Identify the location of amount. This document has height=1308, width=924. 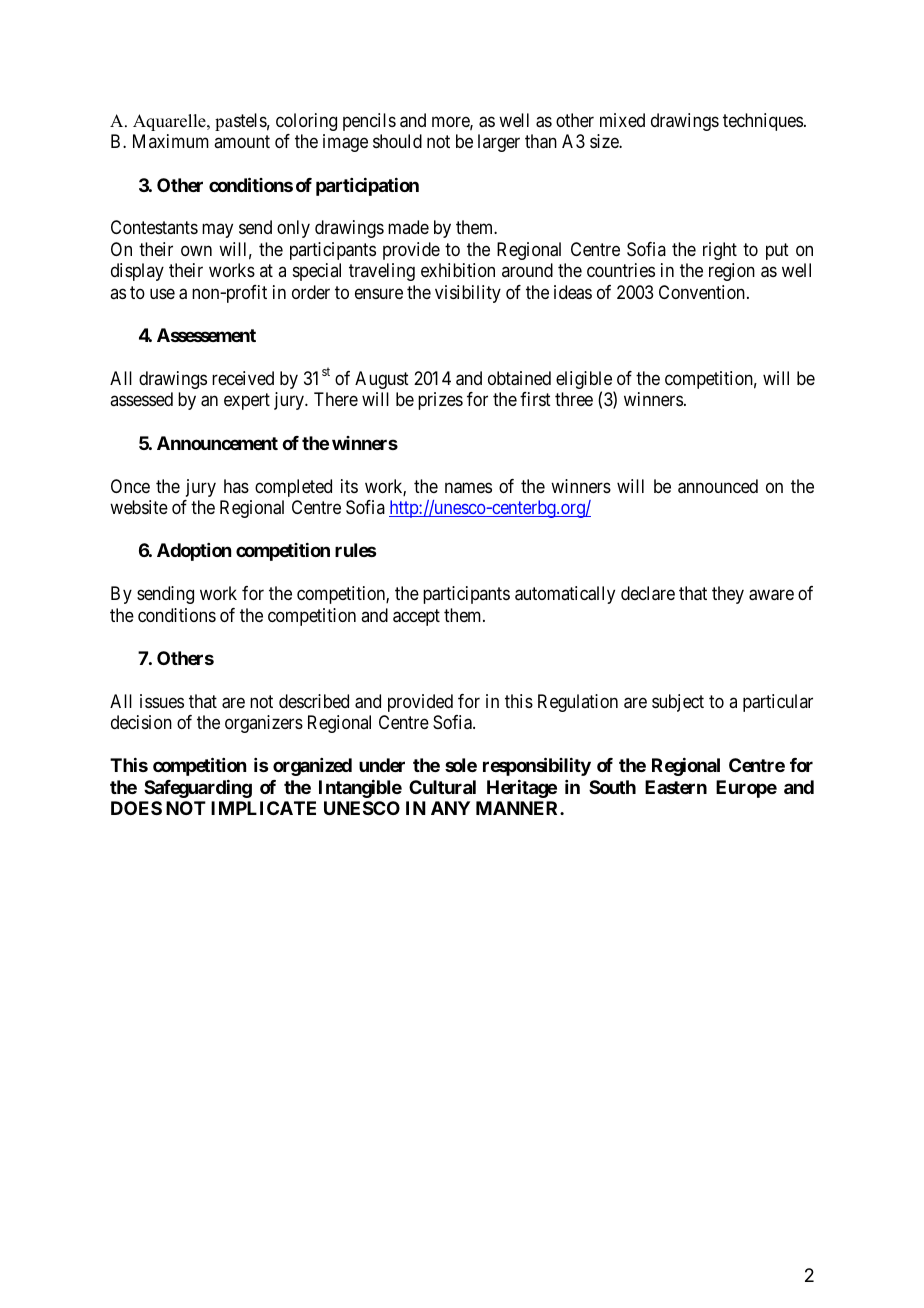
(242, 141).
